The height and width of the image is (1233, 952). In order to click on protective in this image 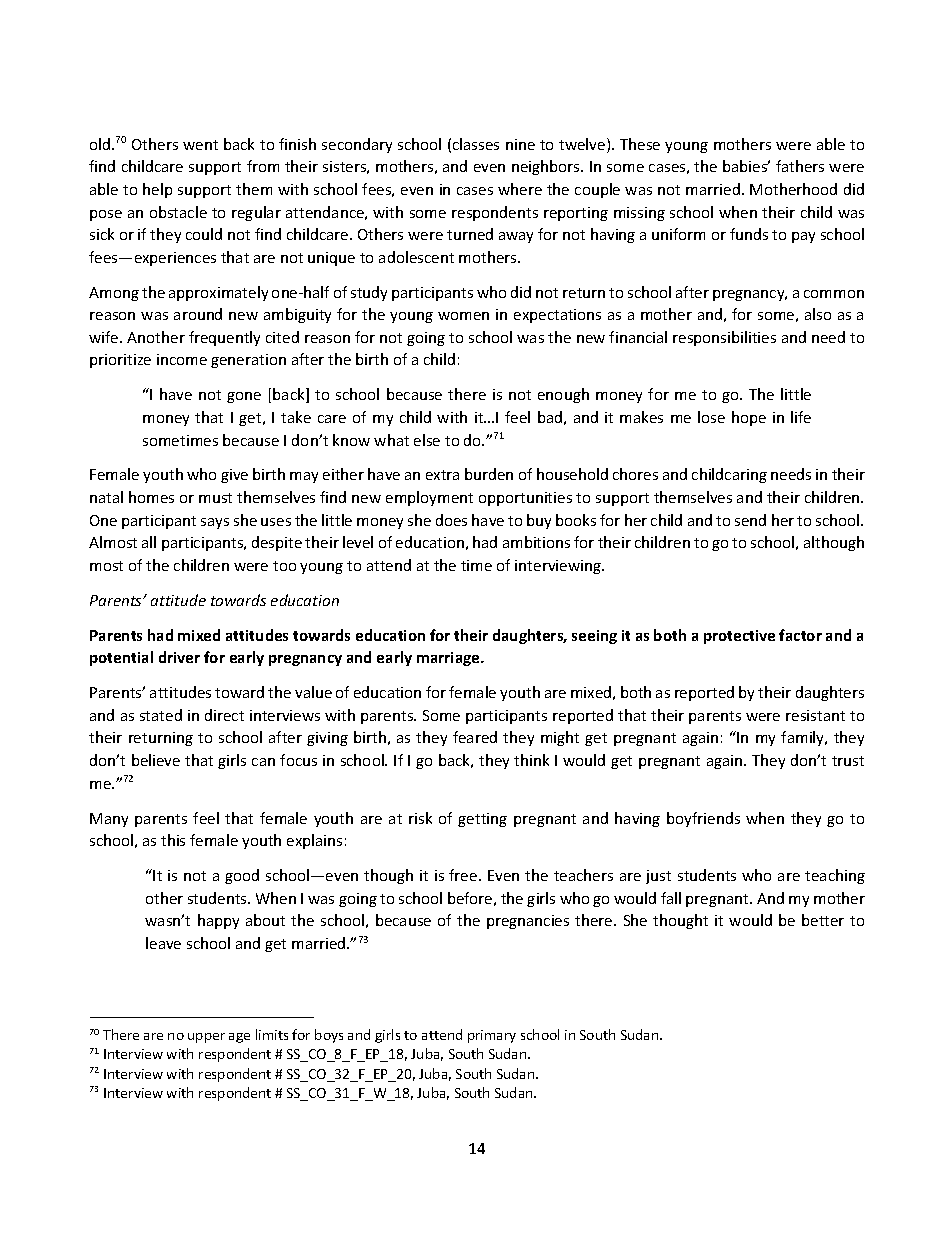, I will do `click(739, 637)`.
